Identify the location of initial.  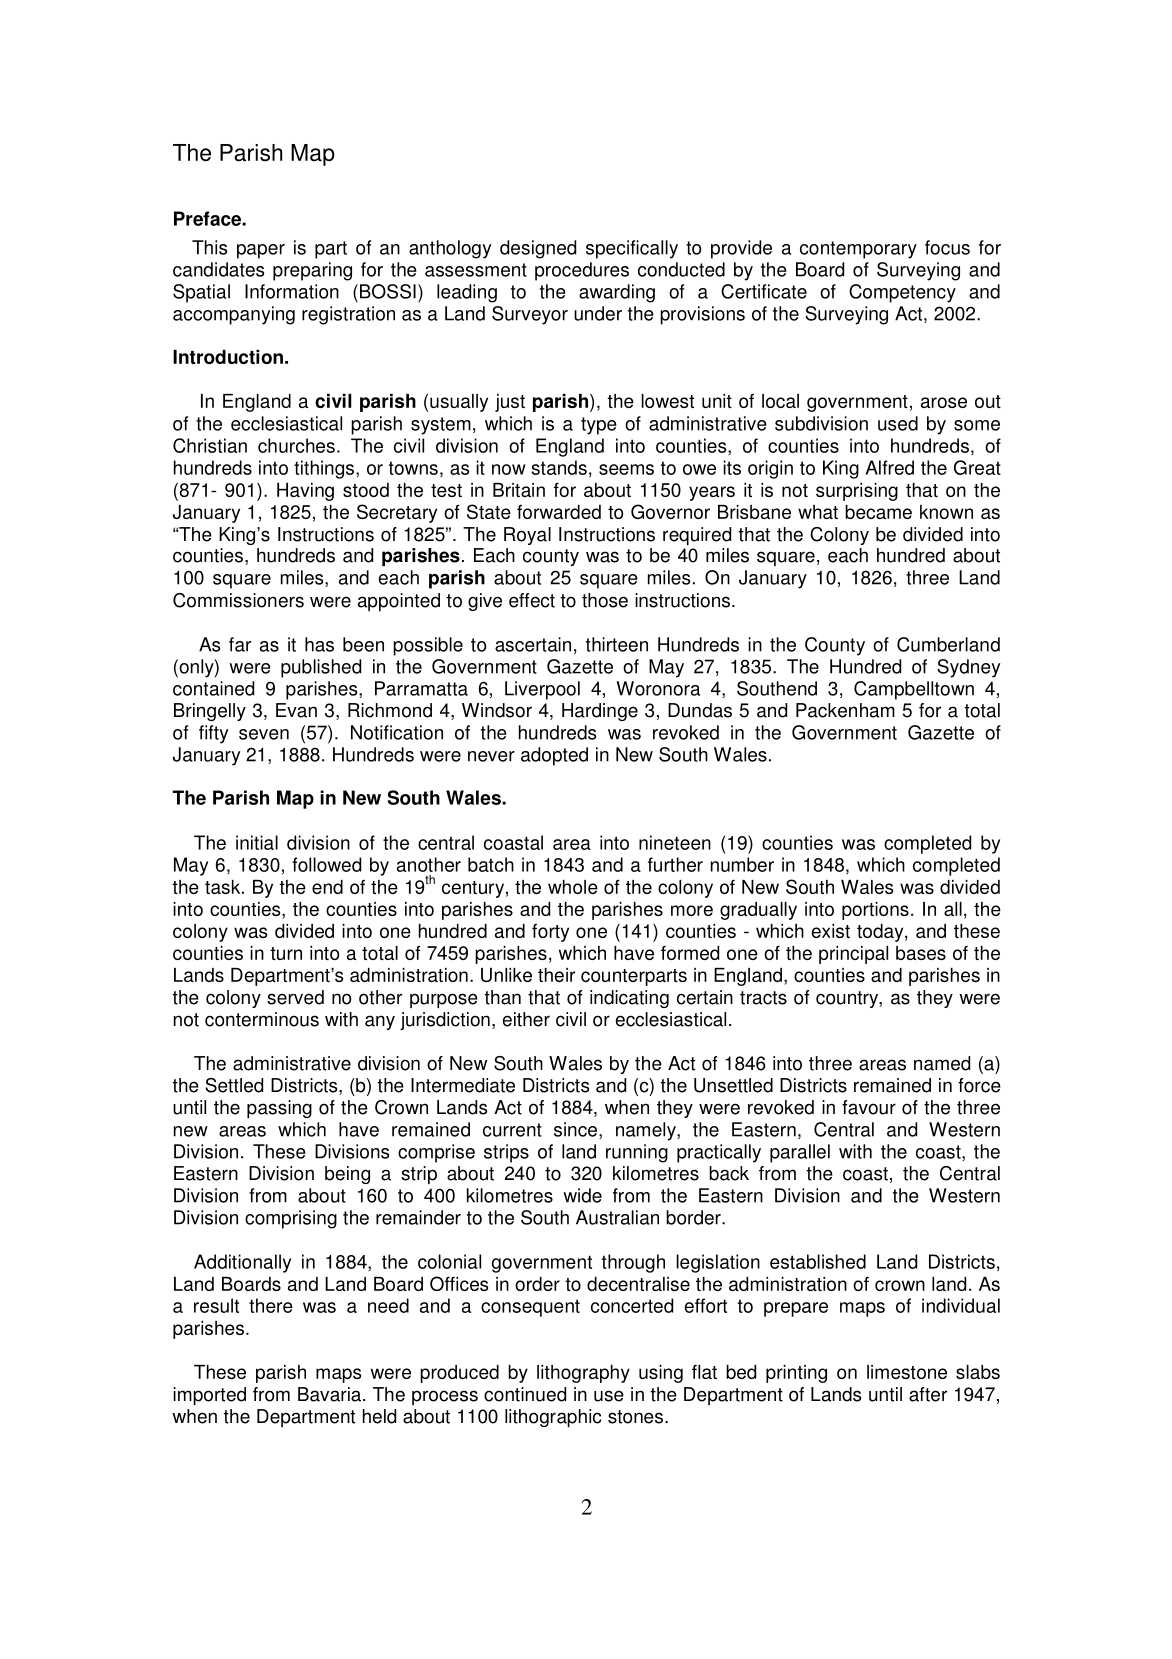
(257, 842).
